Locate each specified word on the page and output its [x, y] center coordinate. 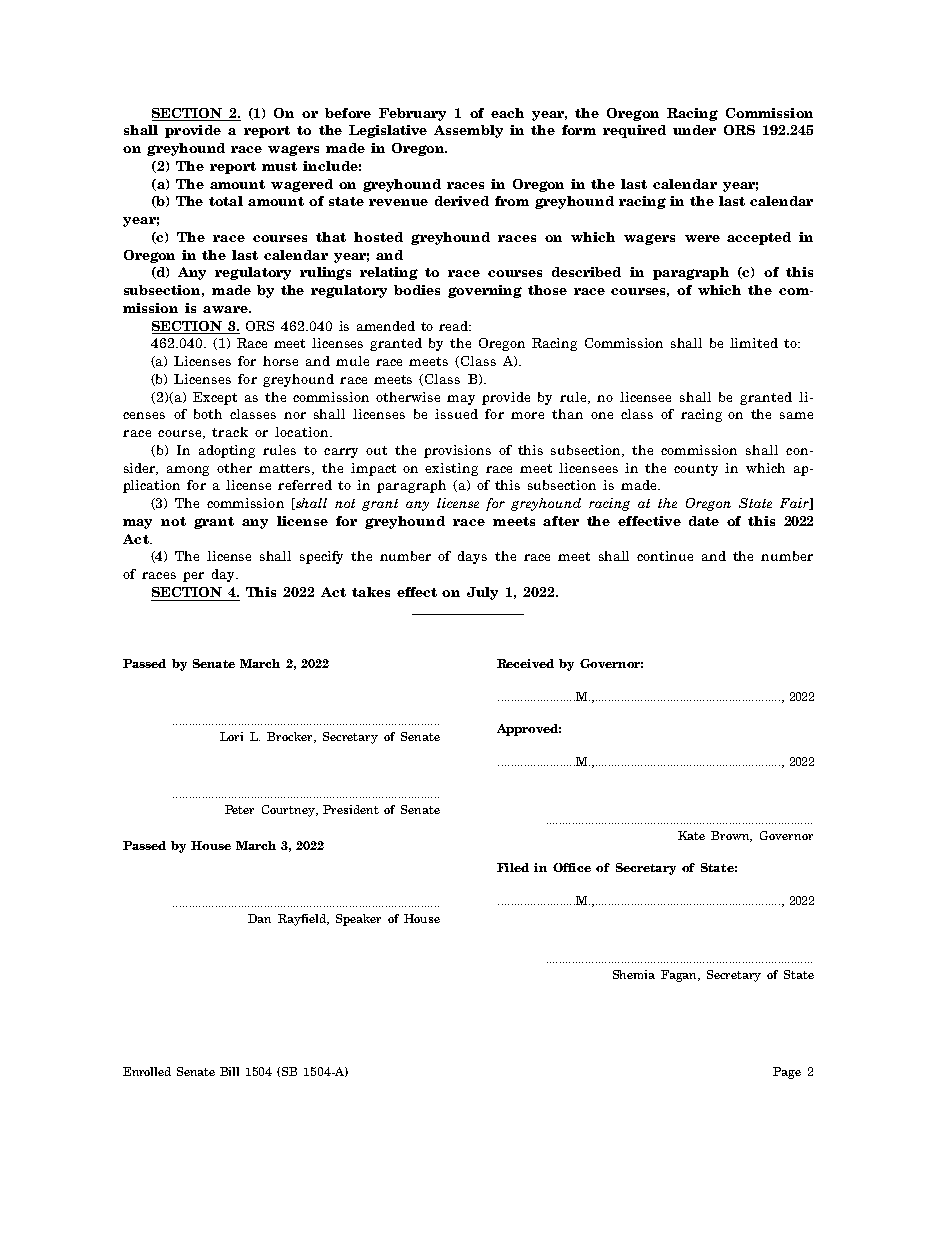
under [694, 130]
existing [451, 469]
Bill [229, 1071]
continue [665, 556]
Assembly [468, 131]
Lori [231, 736]
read [455, 326]
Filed [513, 867]
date [704, 521]
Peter [239, 809]
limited [754, 343]
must [279, 166]
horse [280, 361]
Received [525, 663]
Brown [731, 836]
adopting [227, 451]
